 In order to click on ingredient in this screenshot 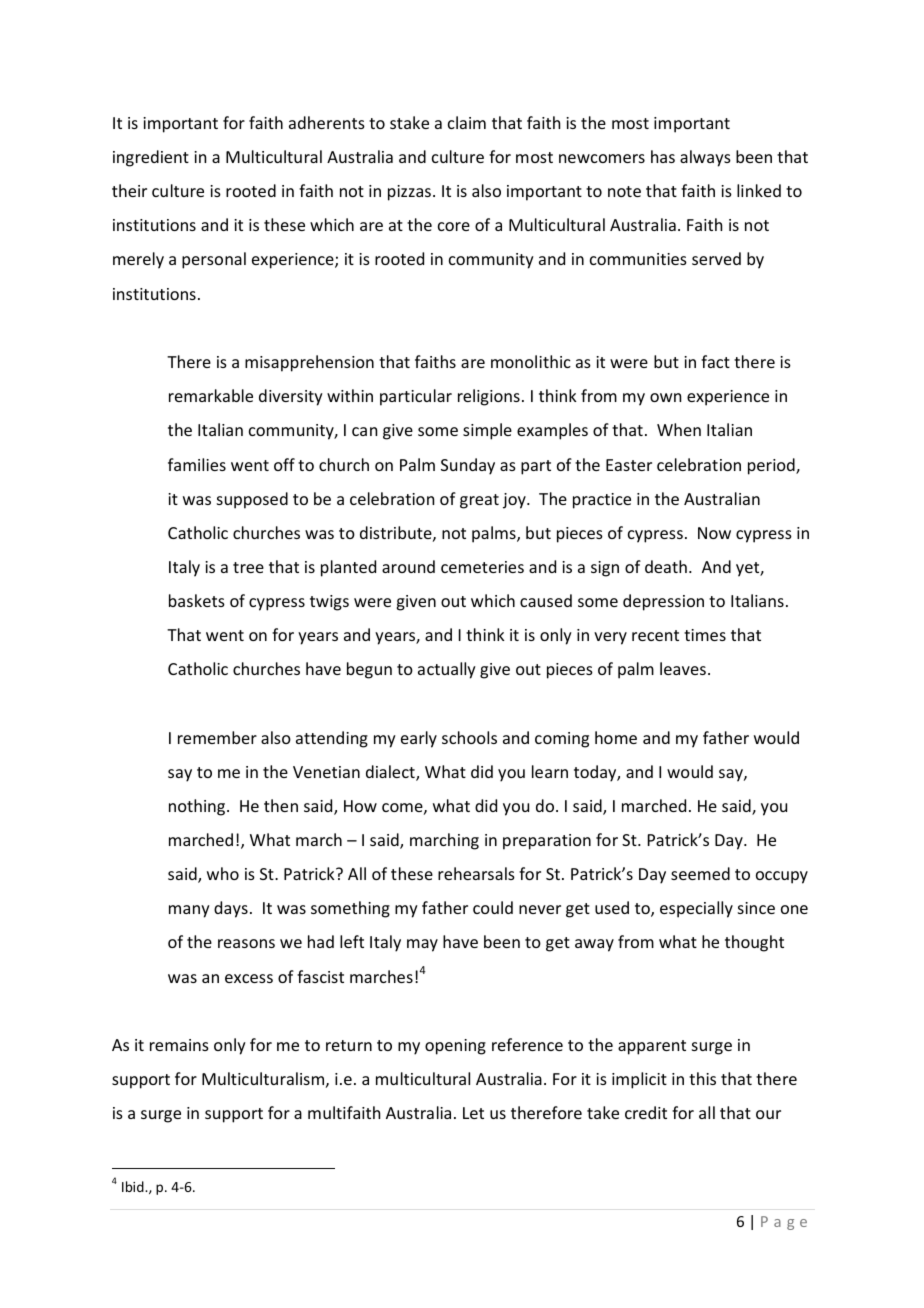, I will do `click(151, 158)`.
